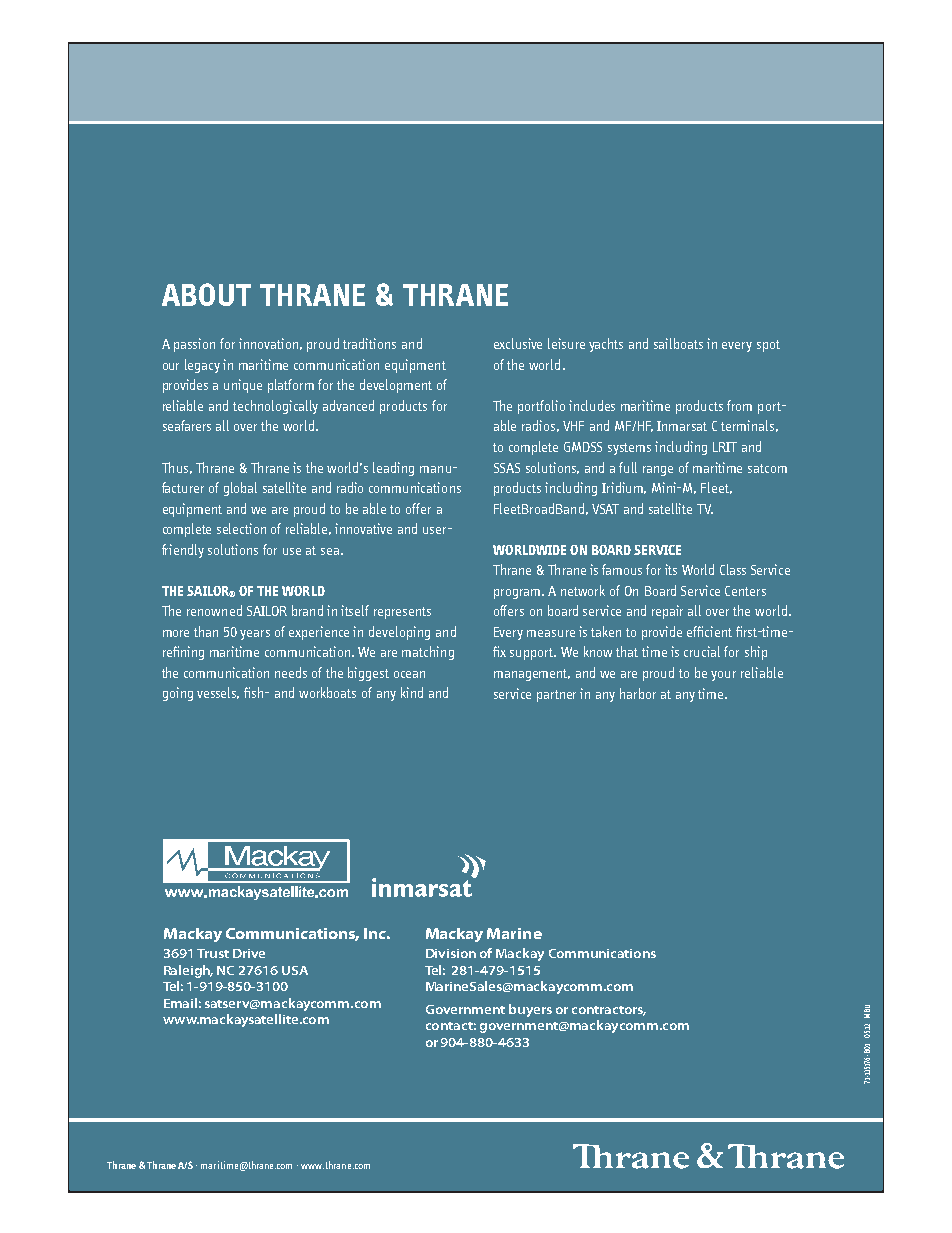 The width and height of the page is (952, 1233). I want to click on vessels, so click(218, 693).
